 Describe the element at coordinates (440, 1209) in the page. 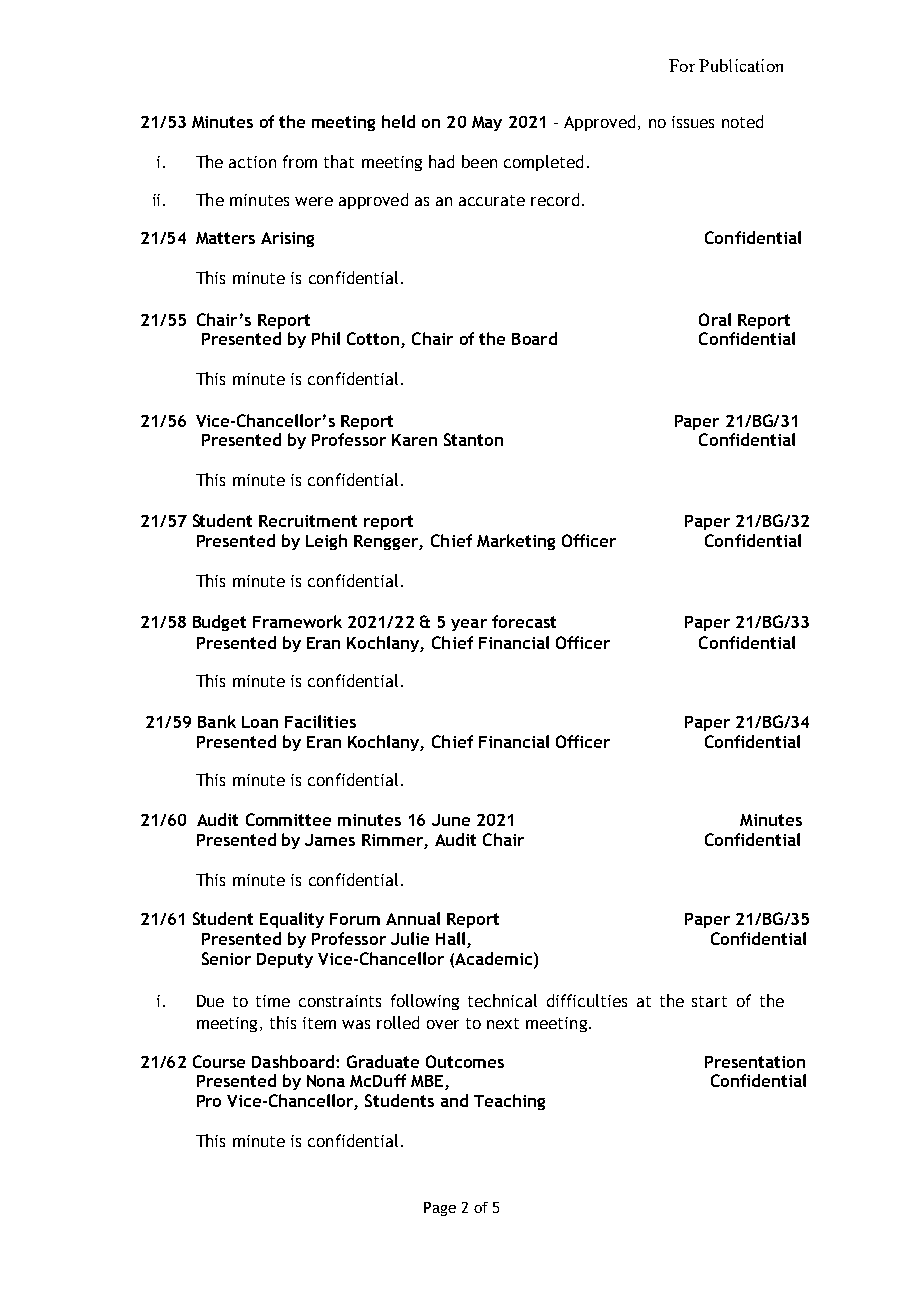

I see `Page` at that location.
